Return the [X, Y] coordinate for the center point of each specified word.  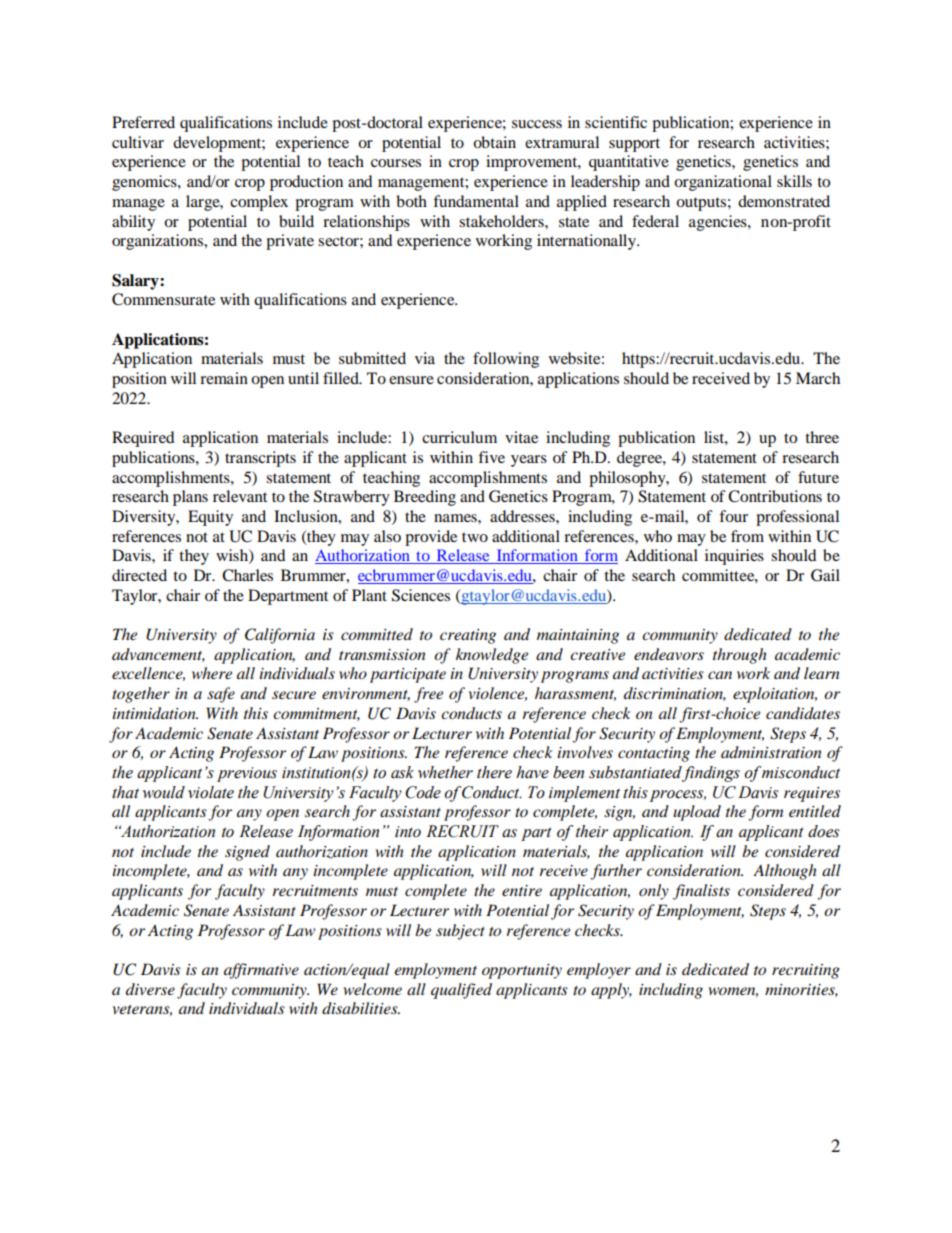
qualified [461, 991]
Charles [247, 575]
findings [710, 774]
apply [611, 991]
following [506, 360]
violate [211, 792]
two [475, 537]
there [494, 772]
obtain [494, 142]
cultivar [138, 142]
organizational [723, 183]
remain [224, 378]
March [818, 378]
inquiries [734, 557]
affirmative [261, 971]
